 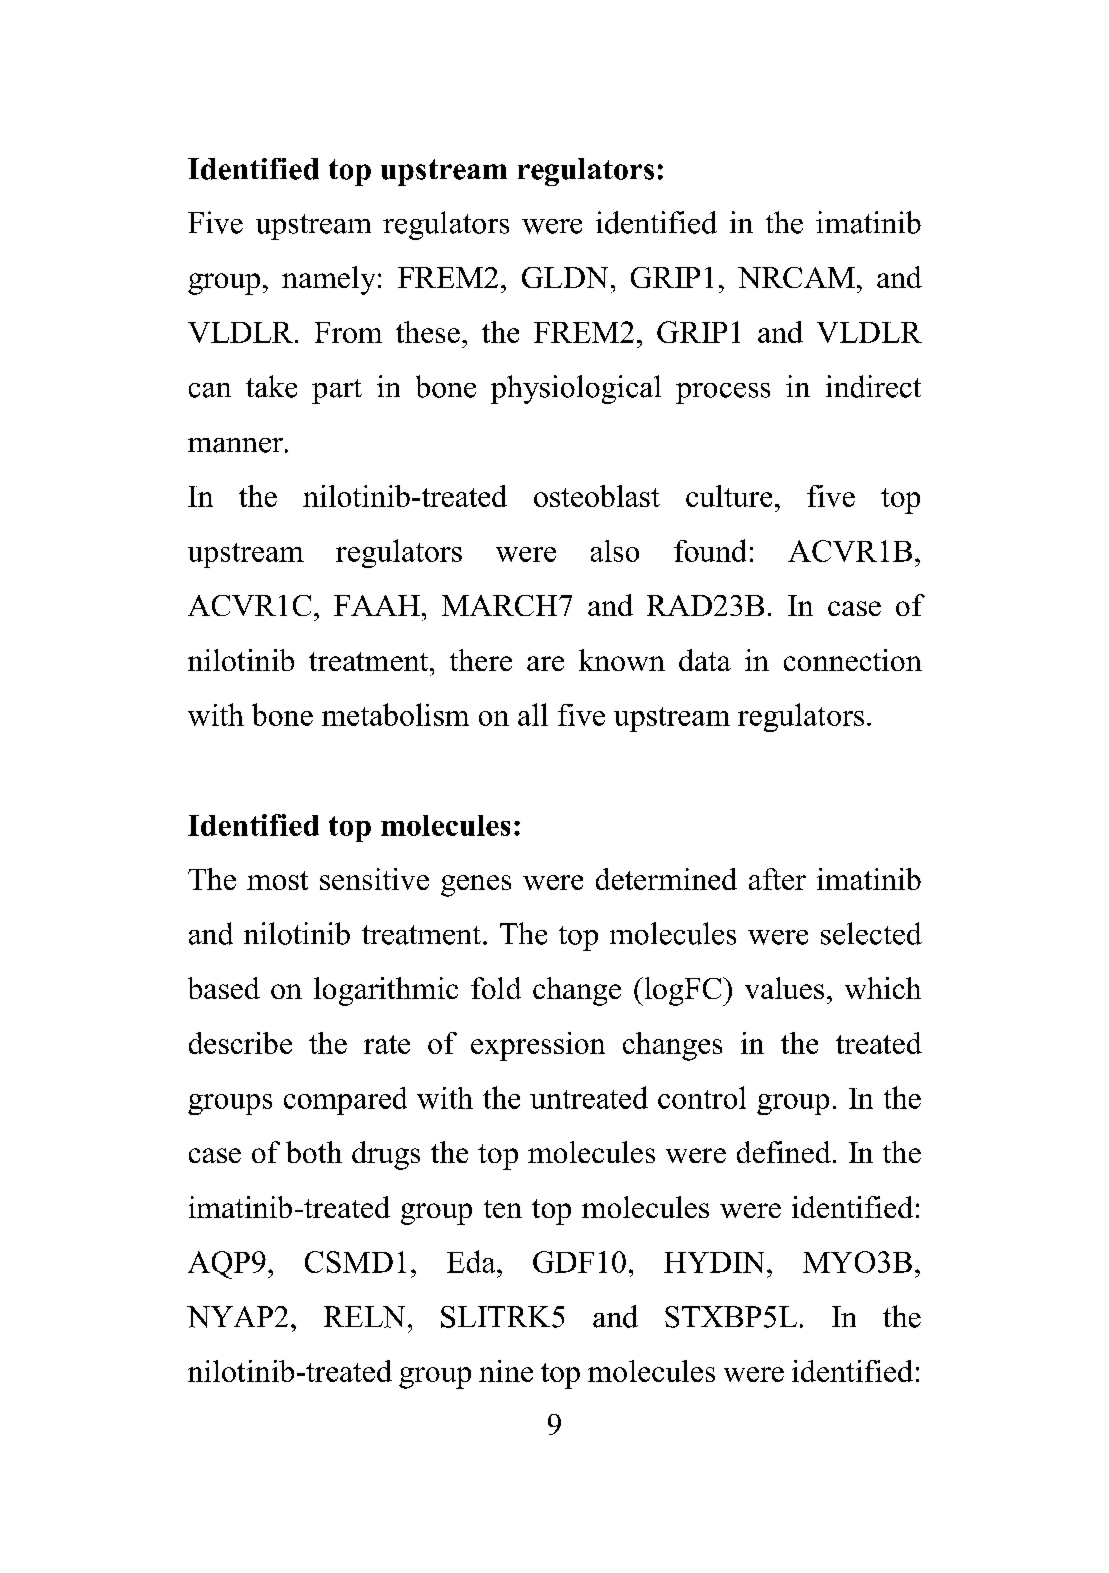 I want to click on genes, so click(x=476, y=886).
